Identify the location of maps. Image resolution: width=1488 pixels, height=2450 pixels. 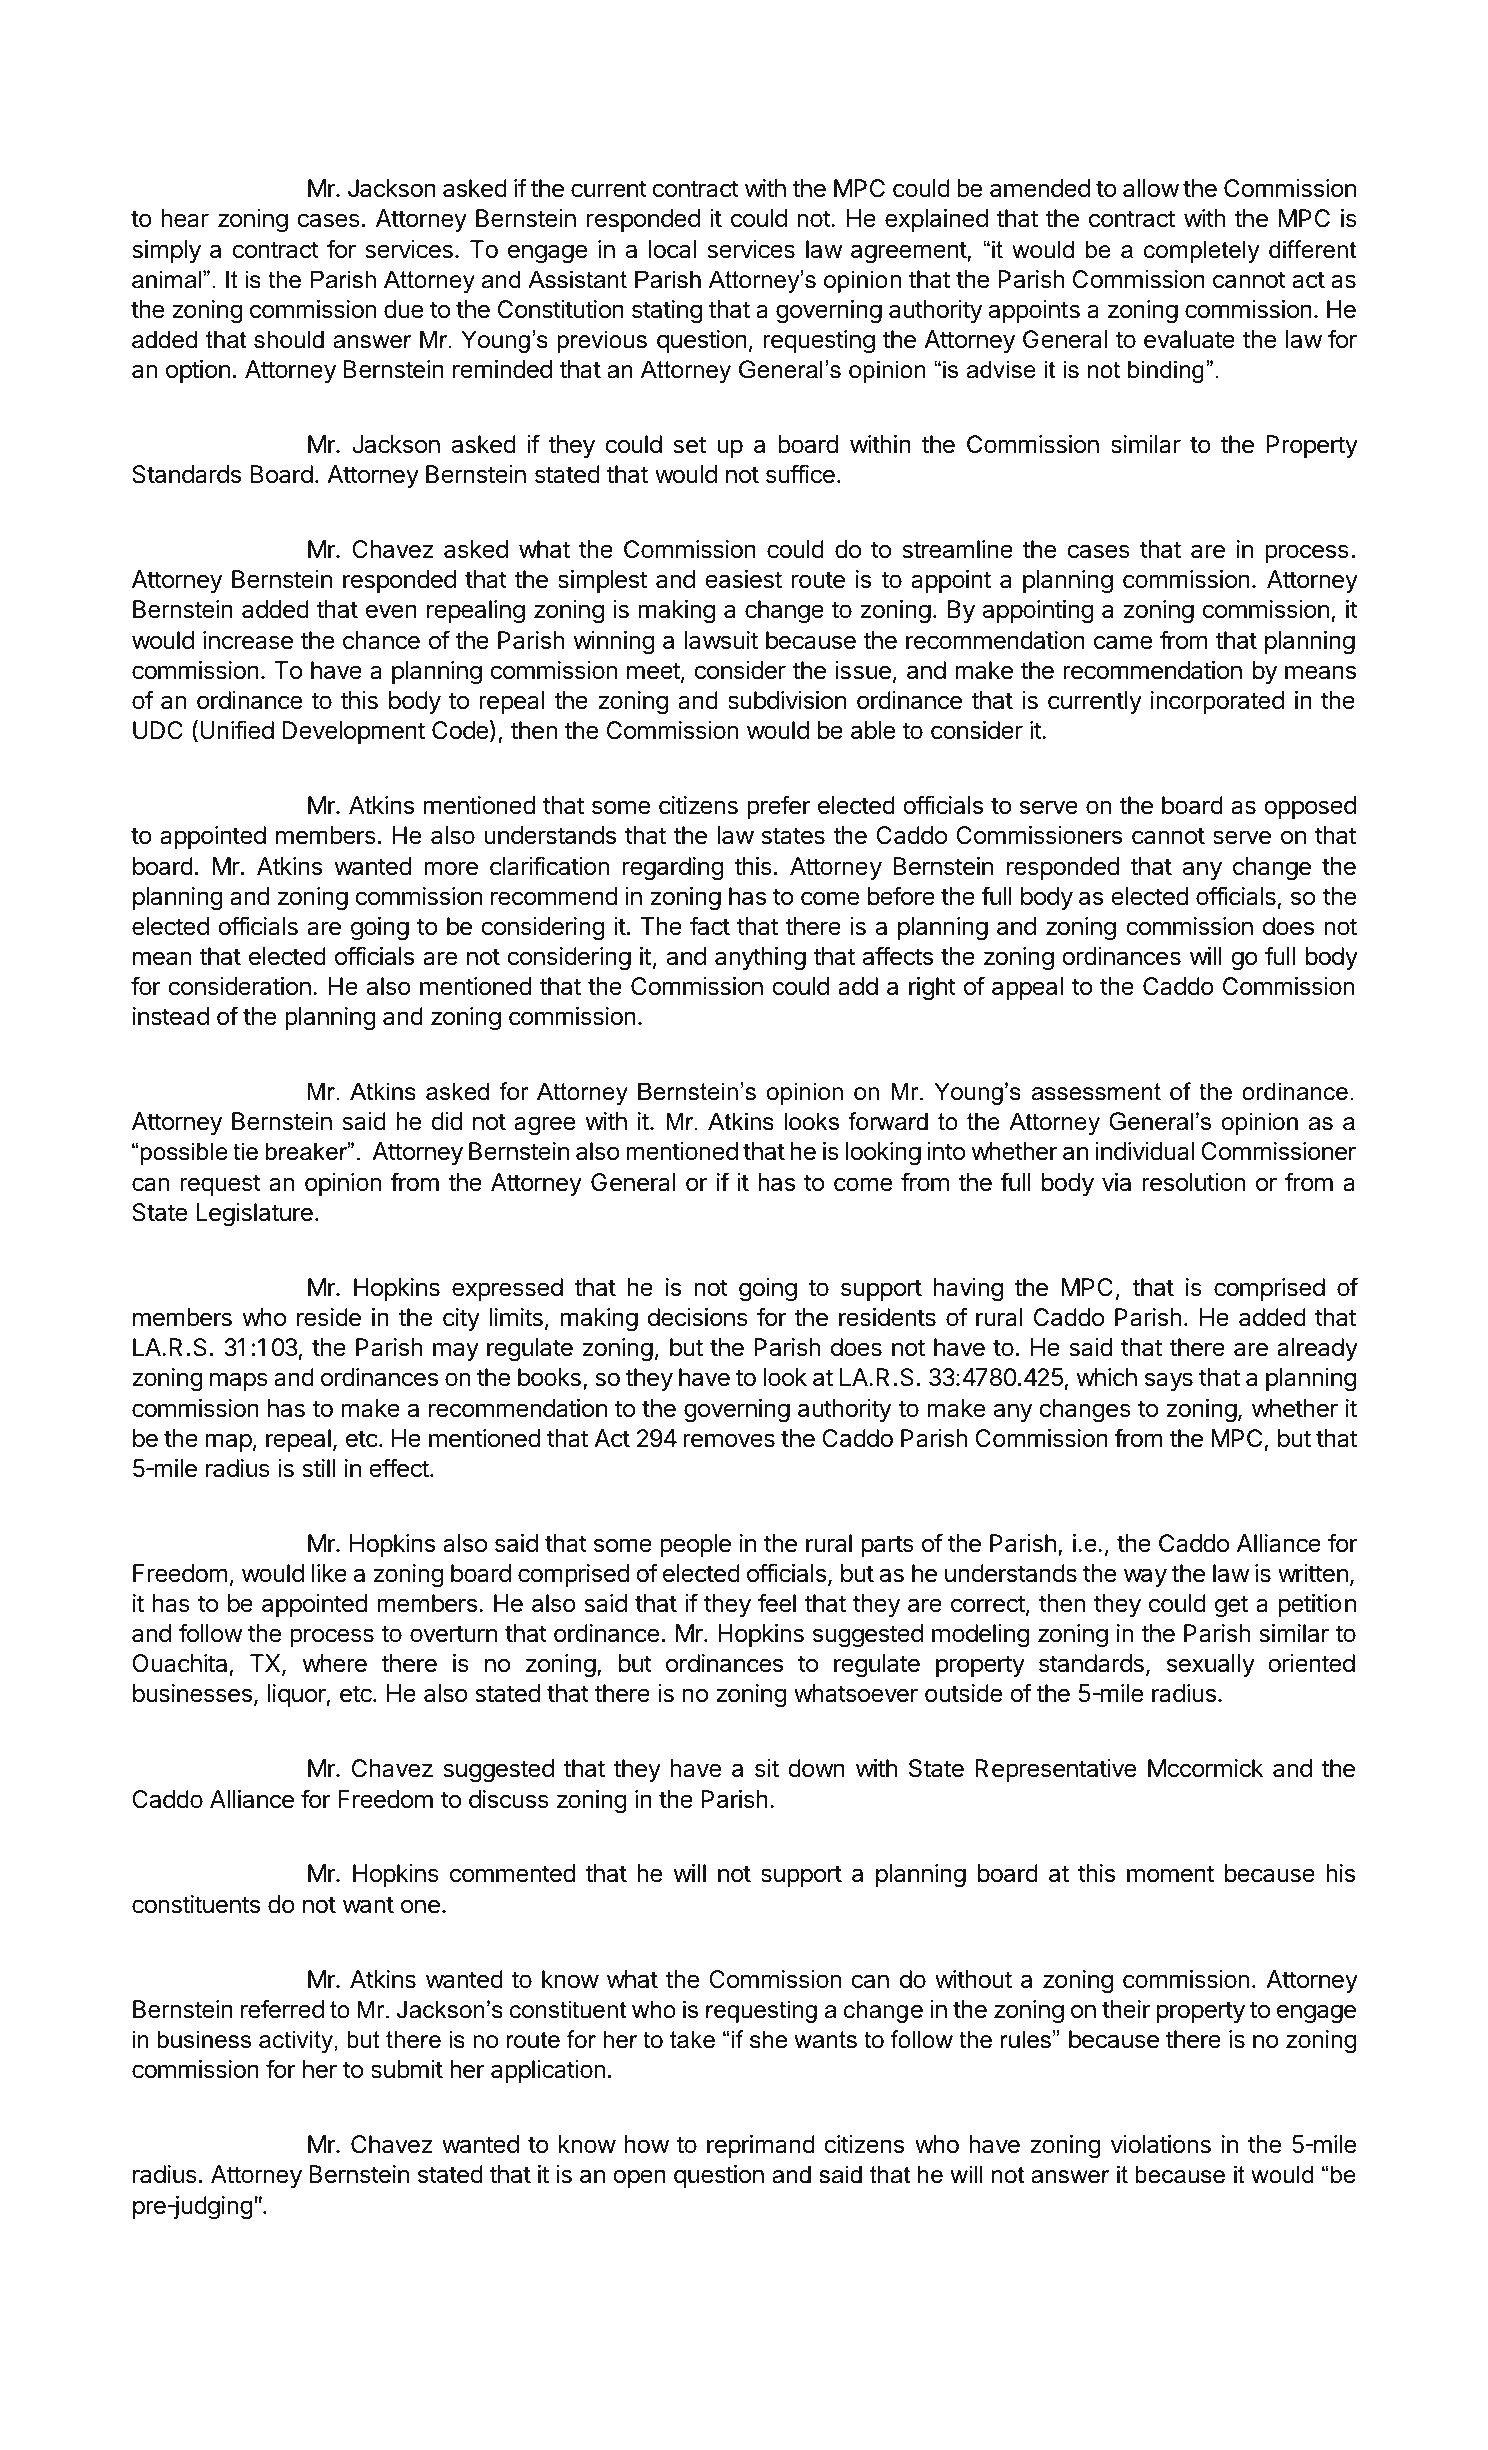
(239, 1381).
